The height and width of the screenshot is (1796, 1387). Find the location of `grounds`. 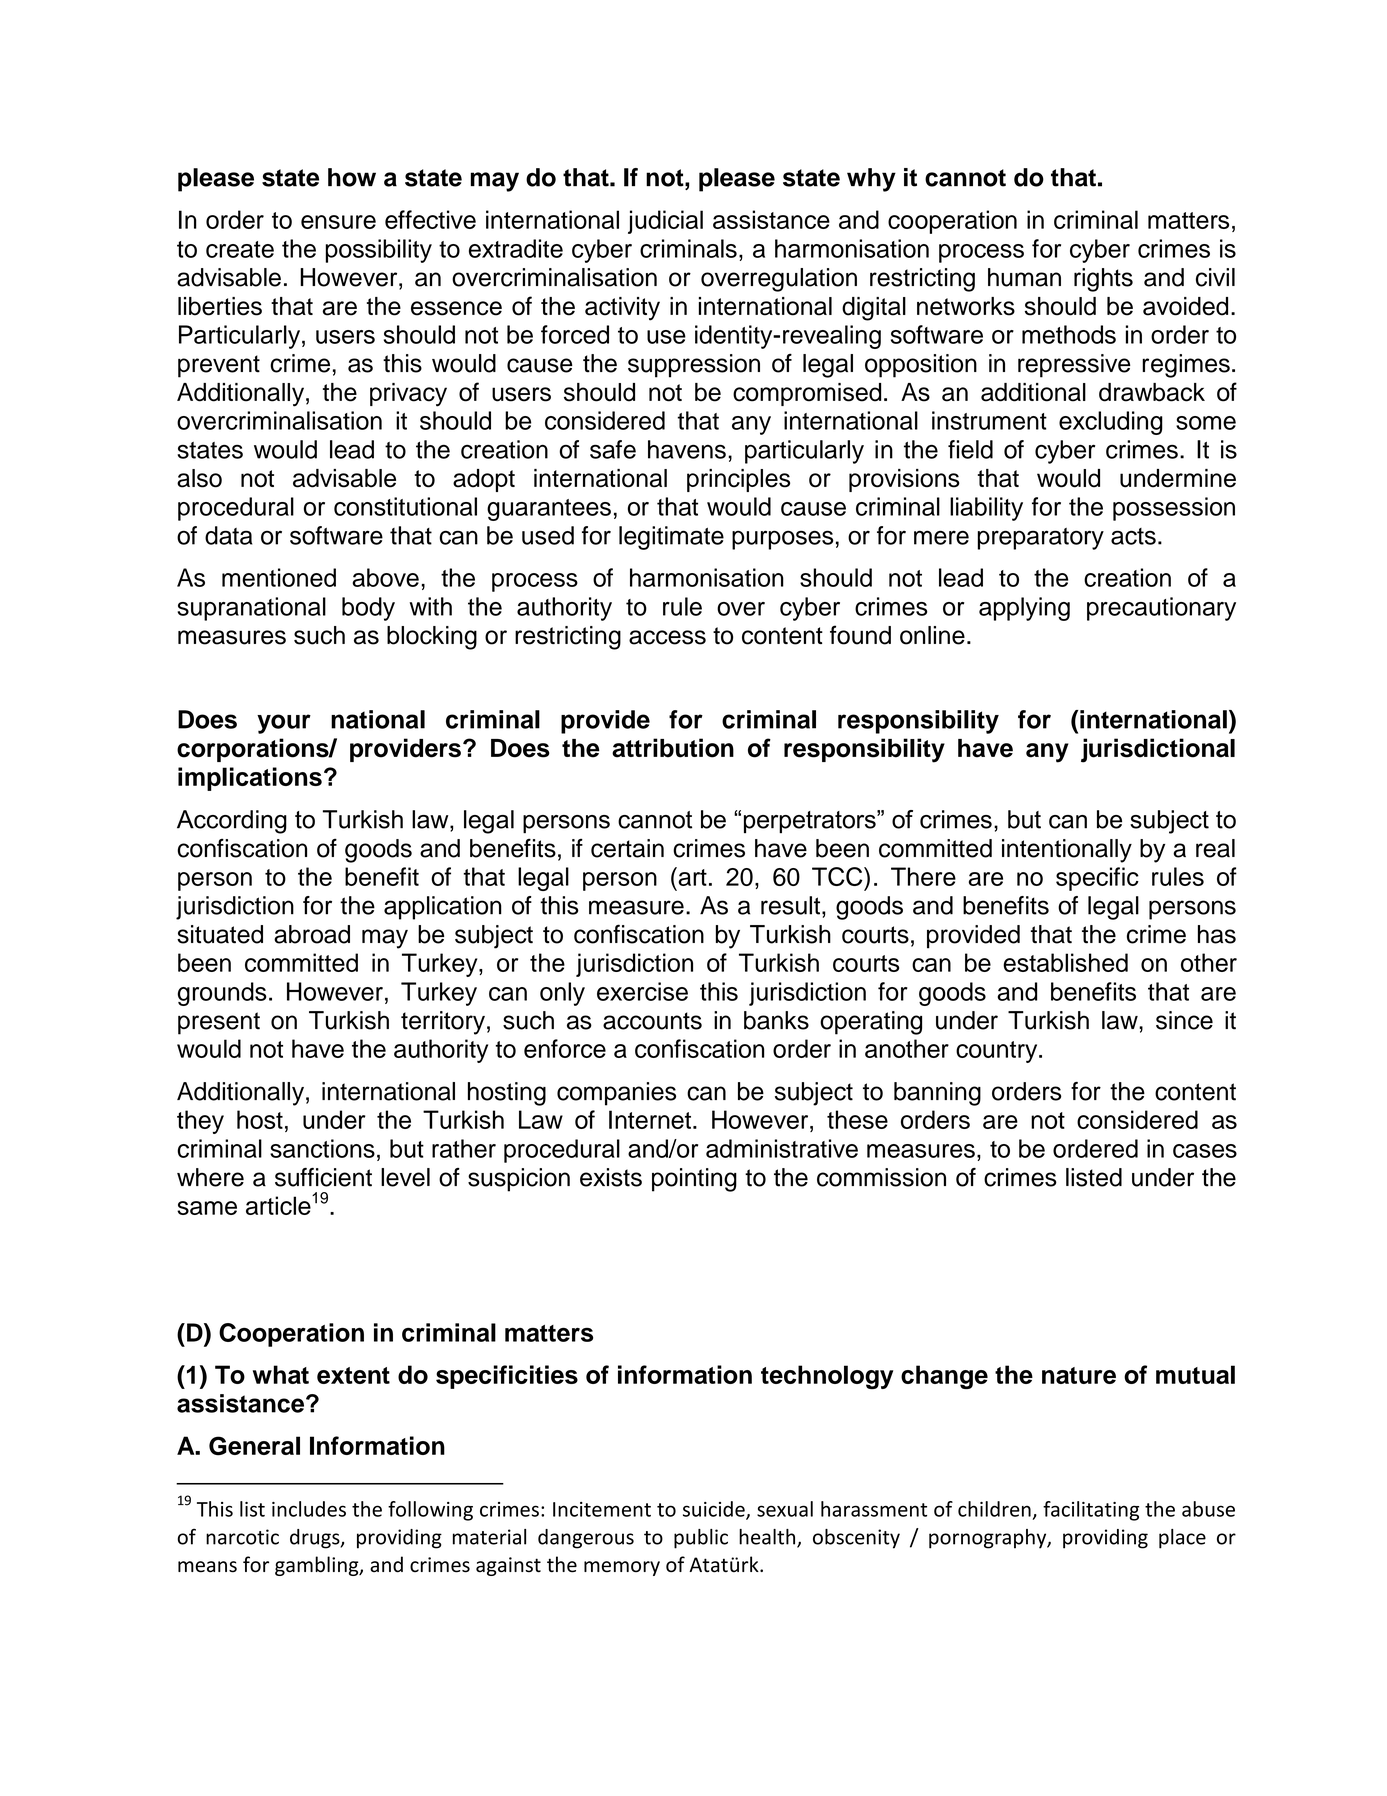

grounds is located at coordinates (222, 994).
